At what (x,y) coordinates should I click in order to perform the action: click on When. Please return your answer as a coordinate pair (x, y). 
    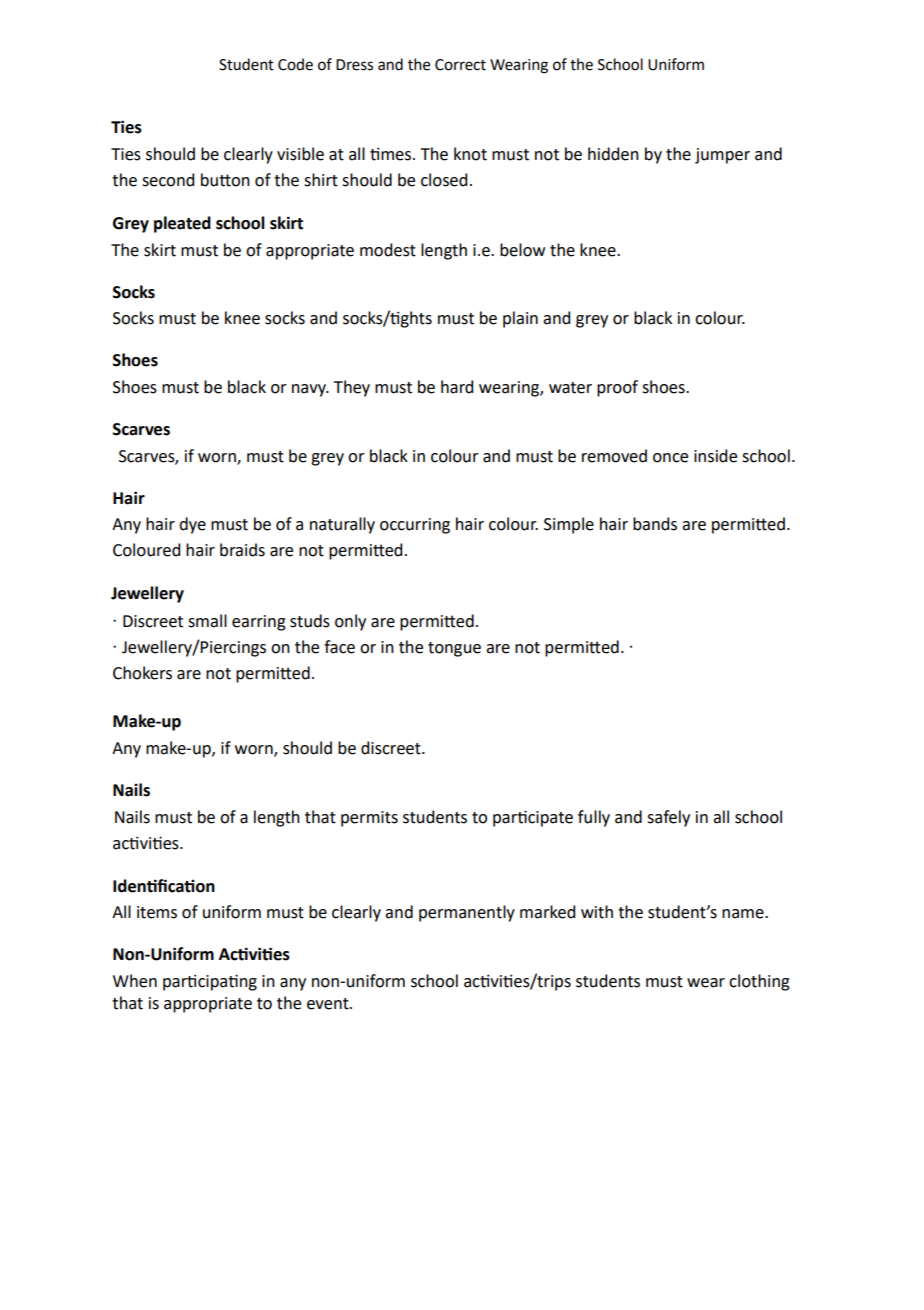
    Looking at the image, I should click on (135, 981).
